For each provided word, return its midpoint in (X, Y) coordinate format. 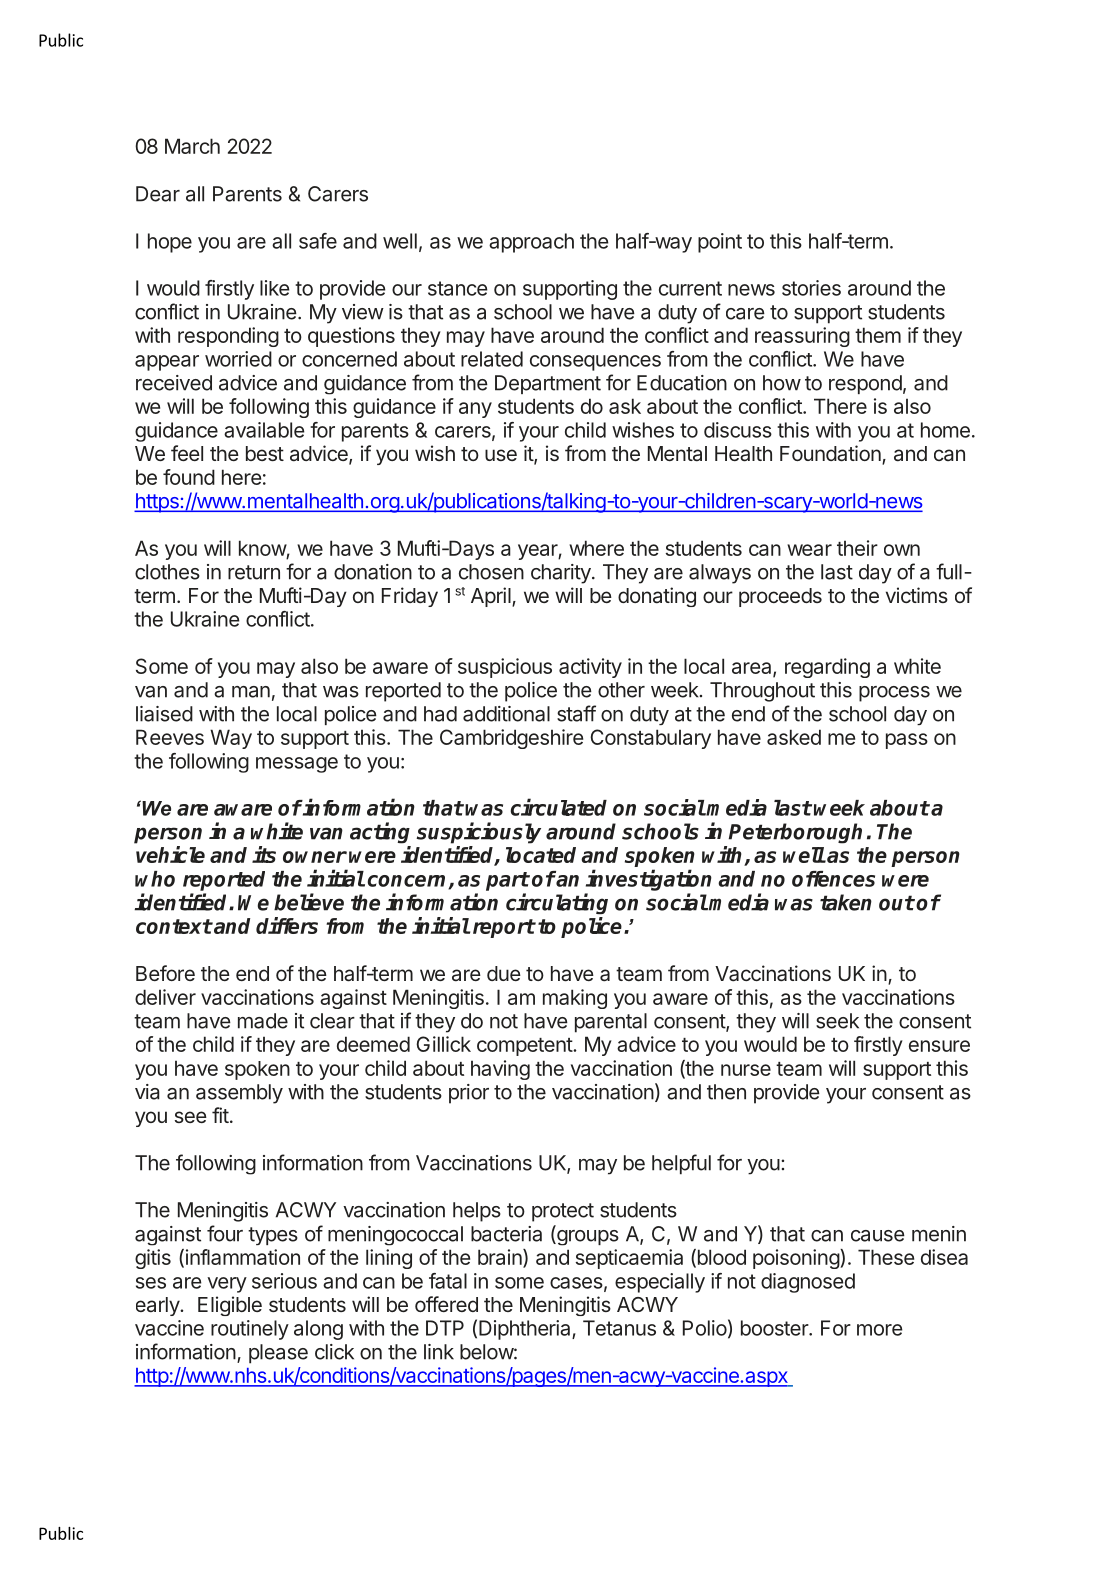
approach (531, 243)
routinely (250, 1330)
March (192, 146)
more (880, 1330)
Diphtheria (526, 1330)
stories (811, 288)
